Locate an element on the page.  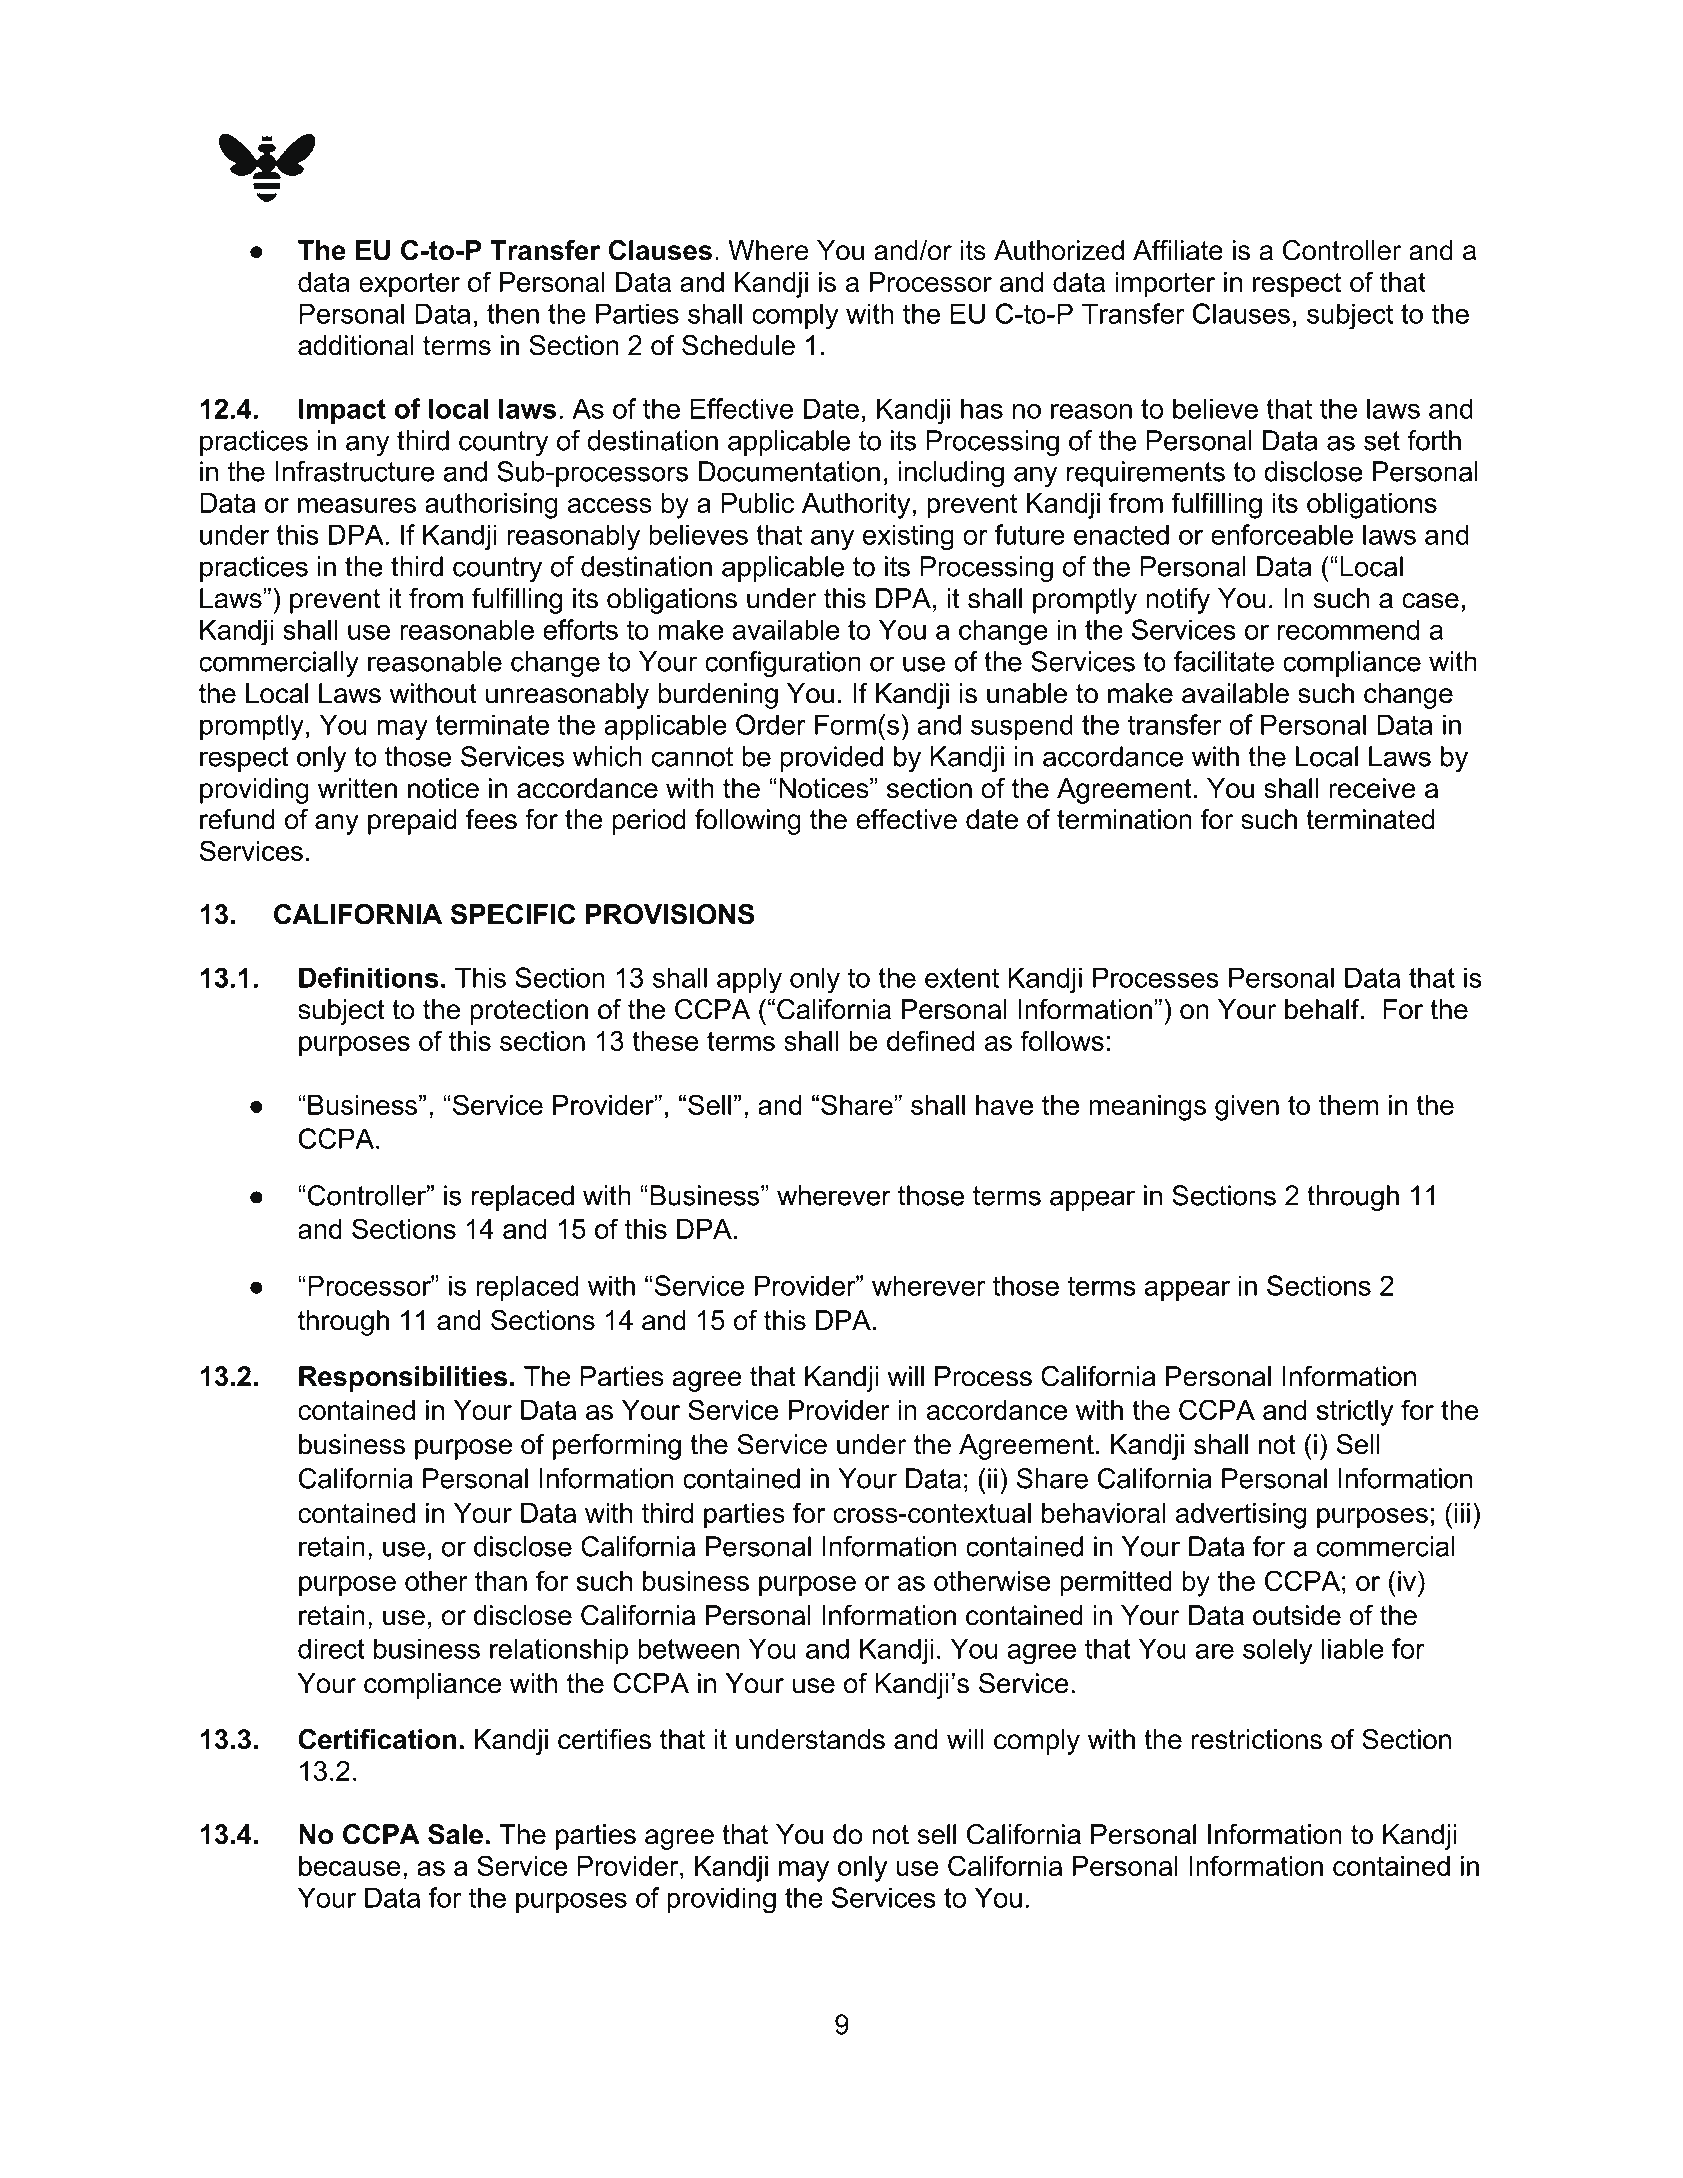
Definitions is located at coordinates (369, 977).
